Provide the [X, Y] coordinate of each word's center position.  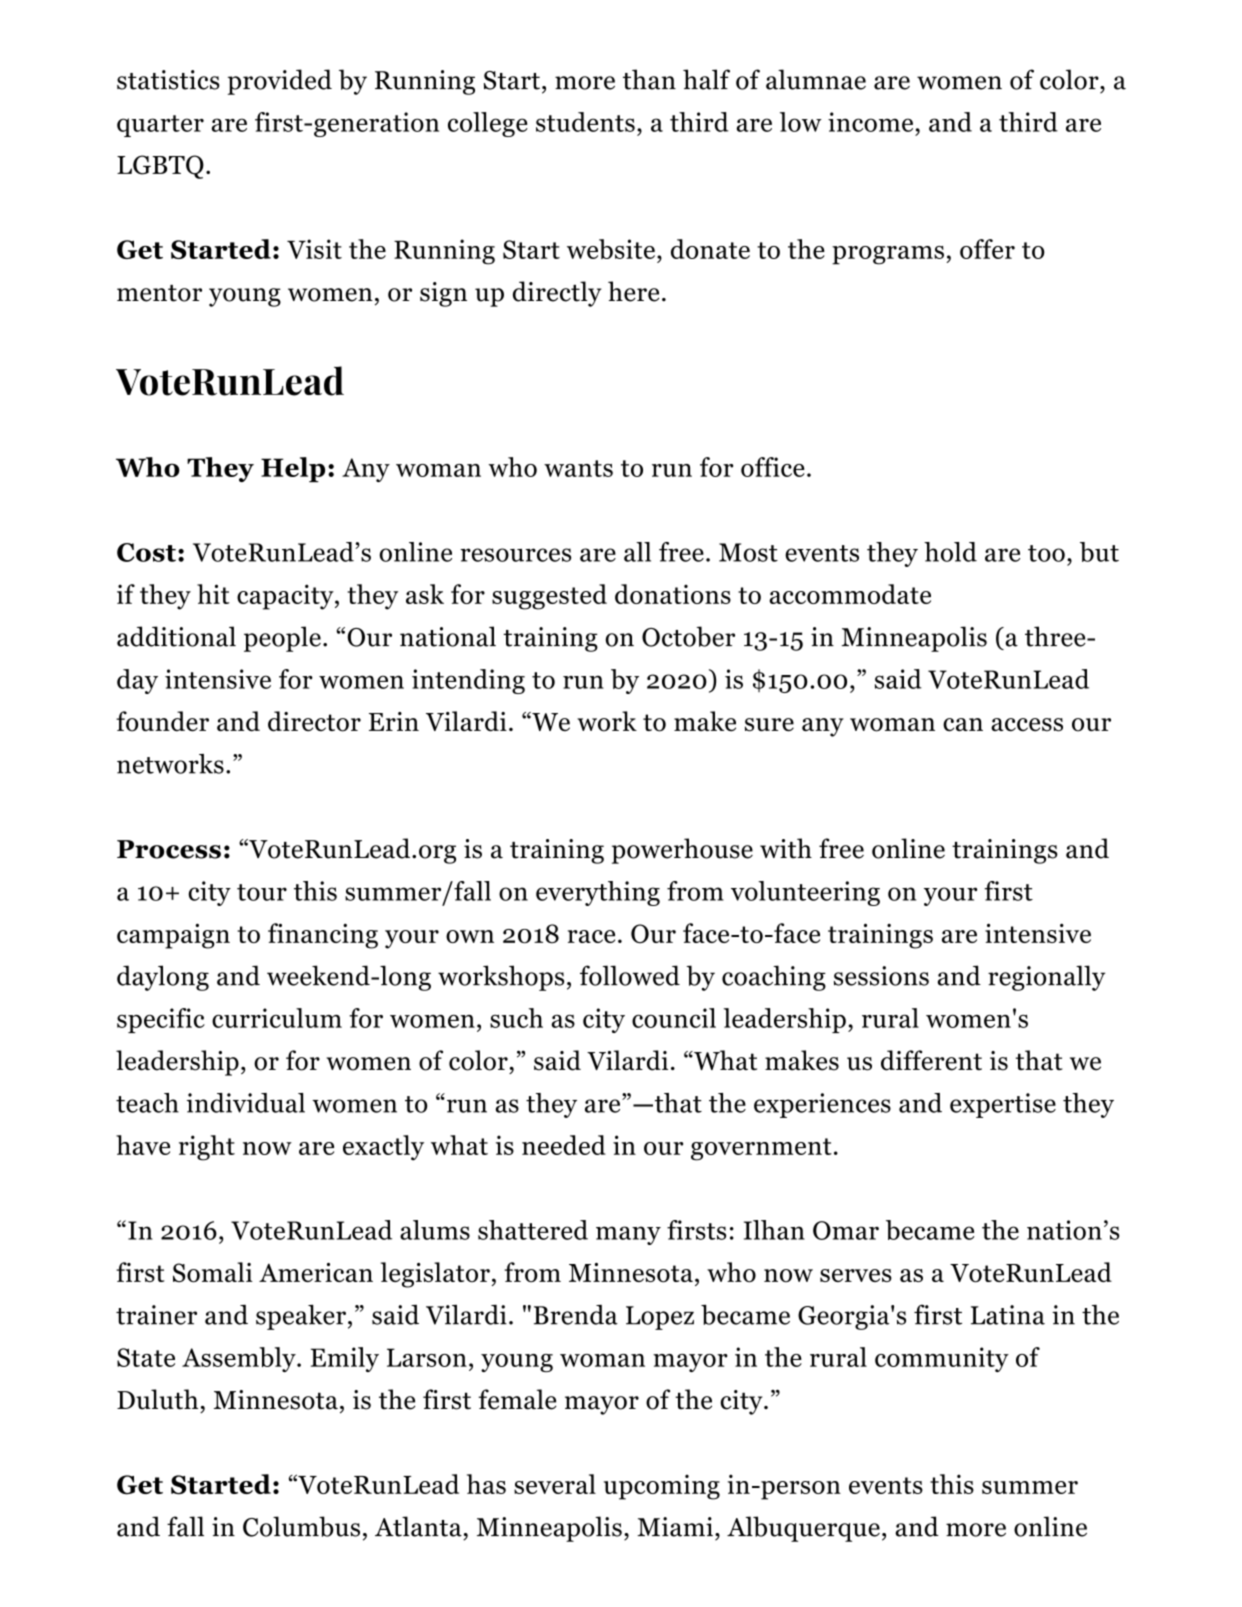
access [1027, 725]
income [870, 122]
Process [169, 849]
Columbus [301, 1526]
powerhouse [682, 851]
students [585, 122]
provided [280, 82]
